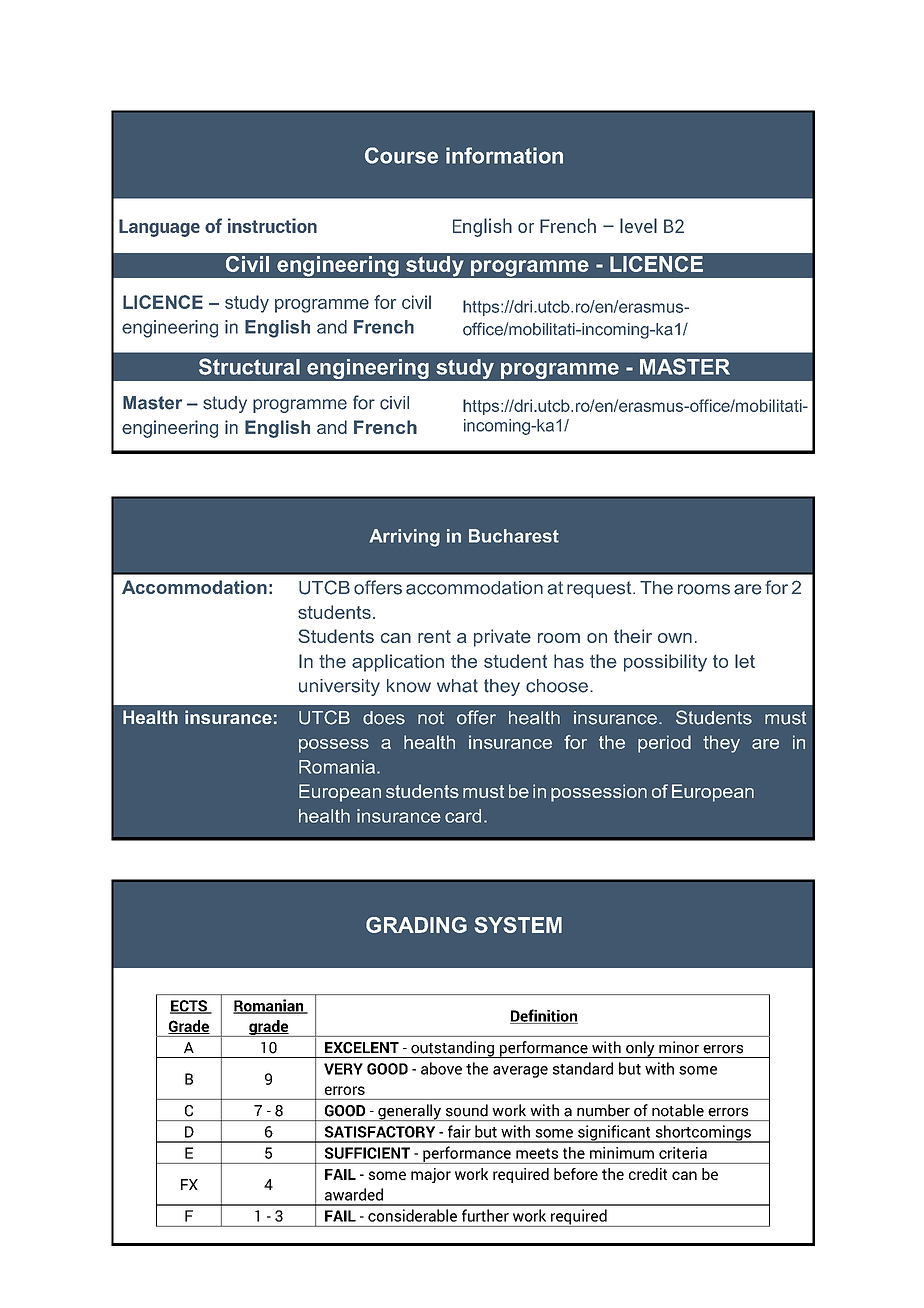  What do you see at coordinates (339, 687) in the document?
I see `university` at bounding box center [339, 687].
